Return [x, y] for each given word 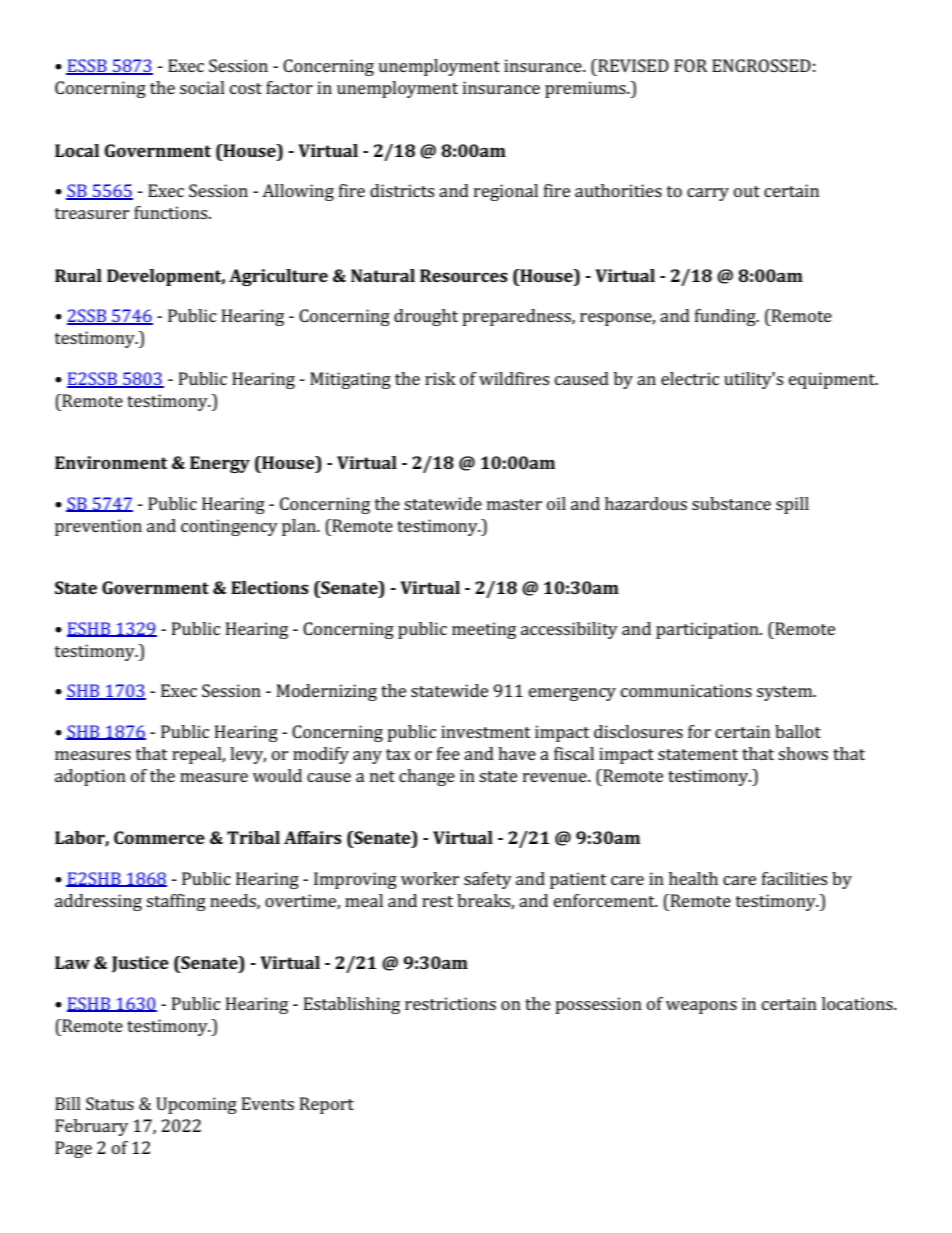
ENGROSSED [761, 65]
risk [440, 378]
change [427, 777]
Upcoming [196, 1105]
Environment [111, 462]
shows [803, 753]
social [202, 87]
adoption [90, 777]
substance [731, 503]
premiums [586, 89]
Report [327, 1105]
